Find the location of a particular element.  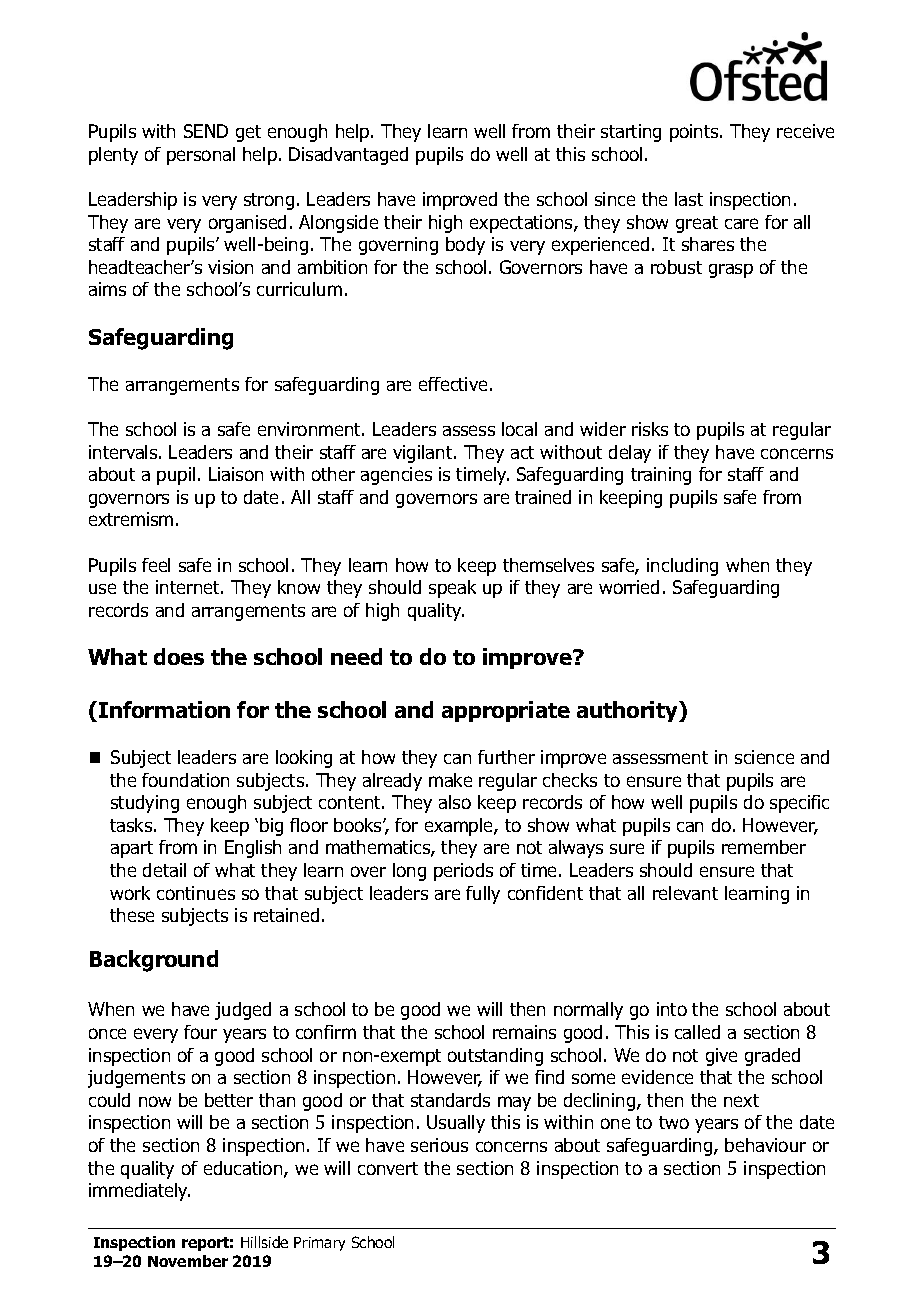

behaviour is located at coordinates (765, 1145).
